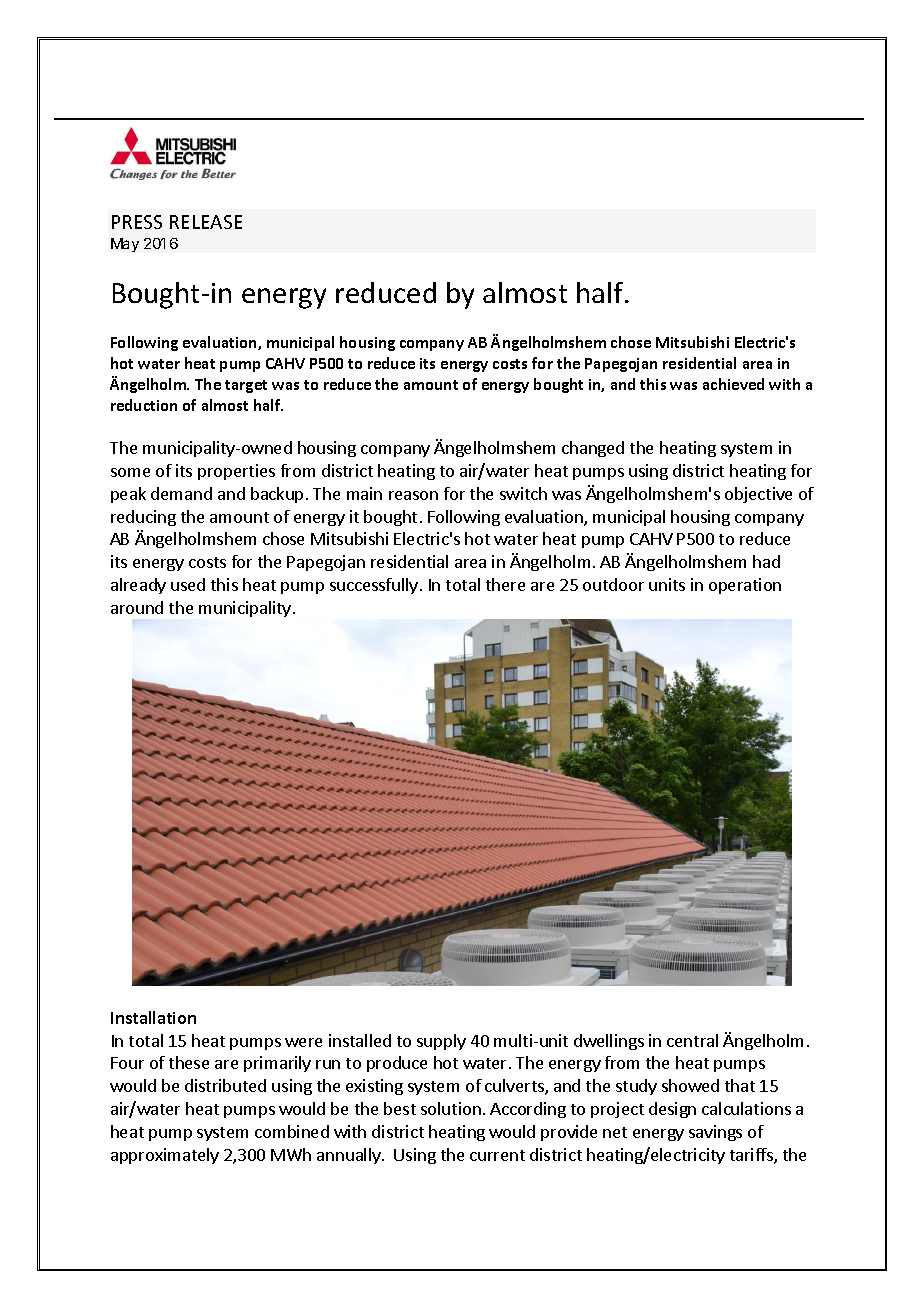 This screenshot has height=1308, width=924. What do you see at coordinates (715, 1133) in the screenshot?
I see `savings` at bounding box center [715, 1133].
